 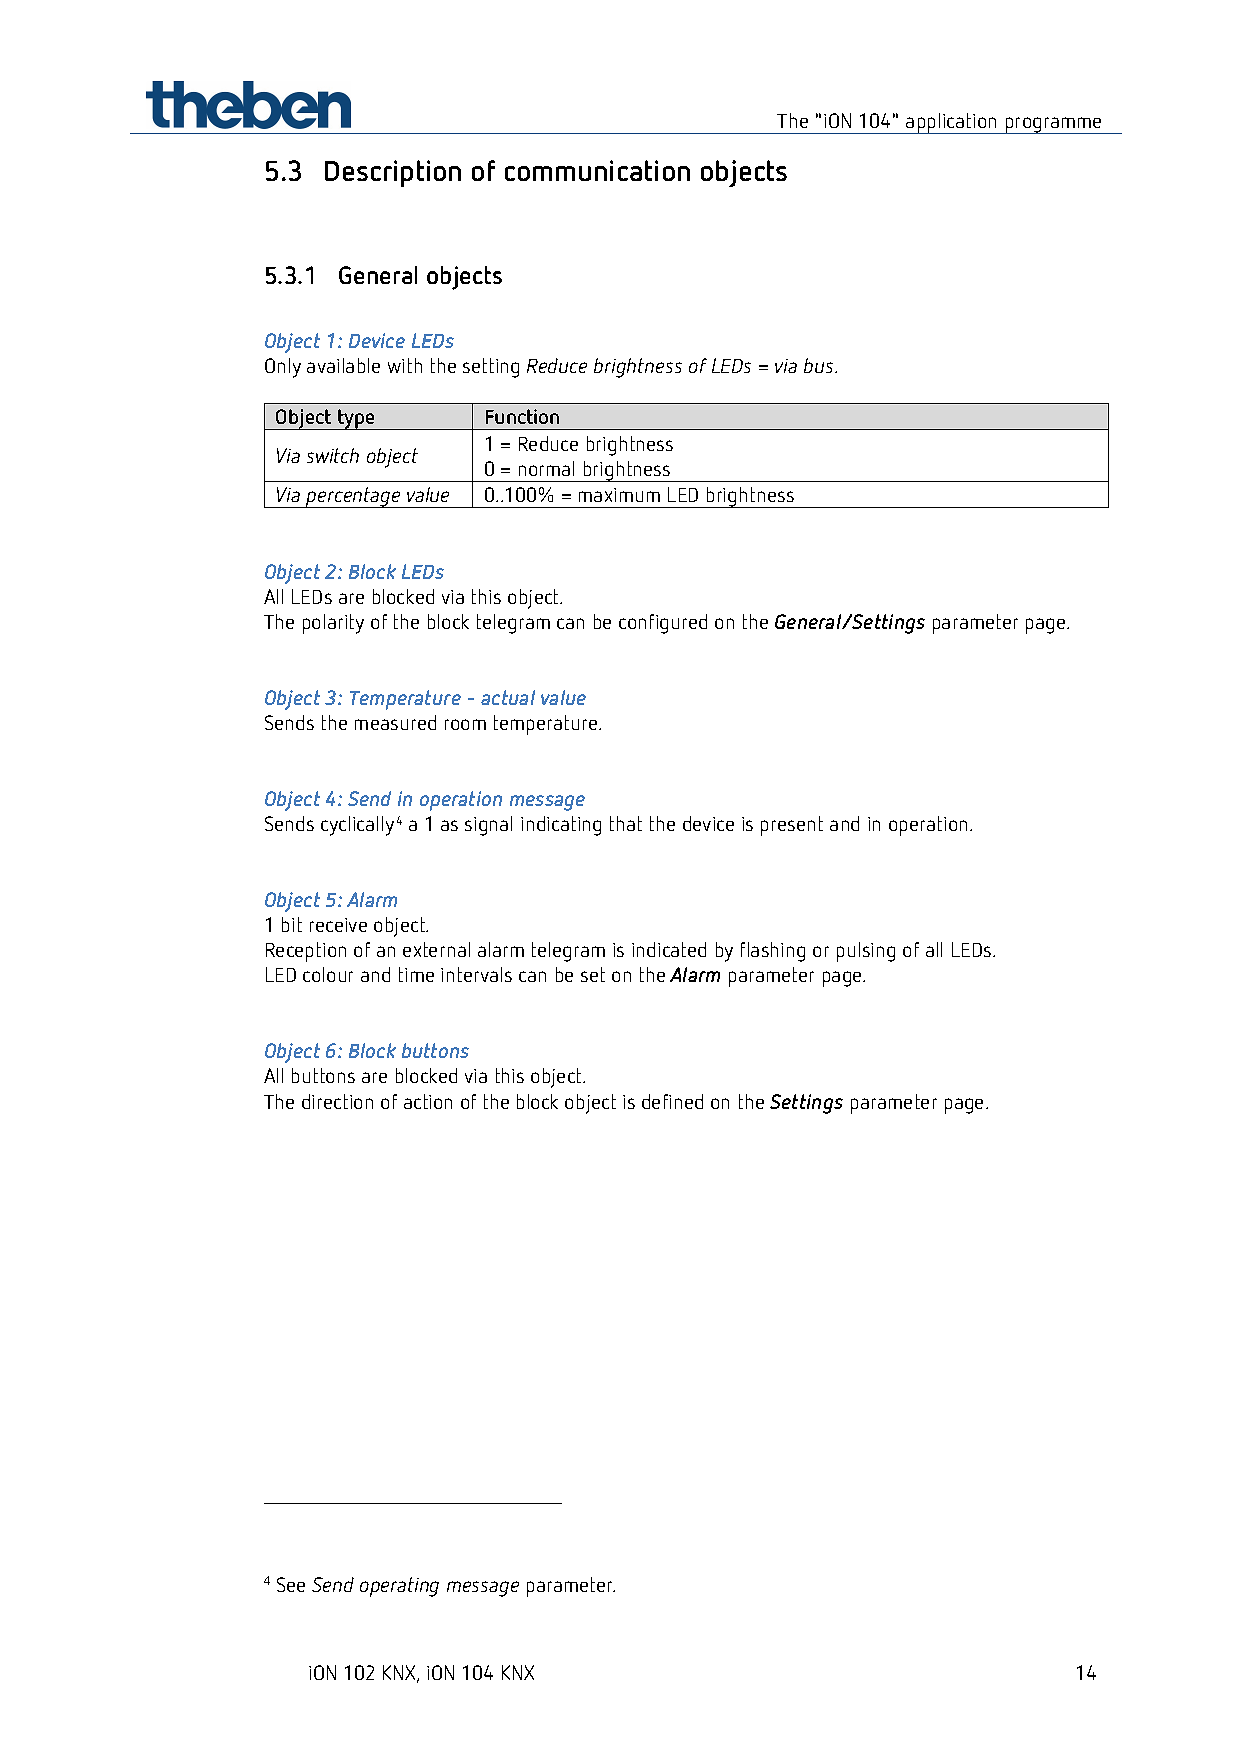 I want to click on bus, so click(x=820, y=365).
